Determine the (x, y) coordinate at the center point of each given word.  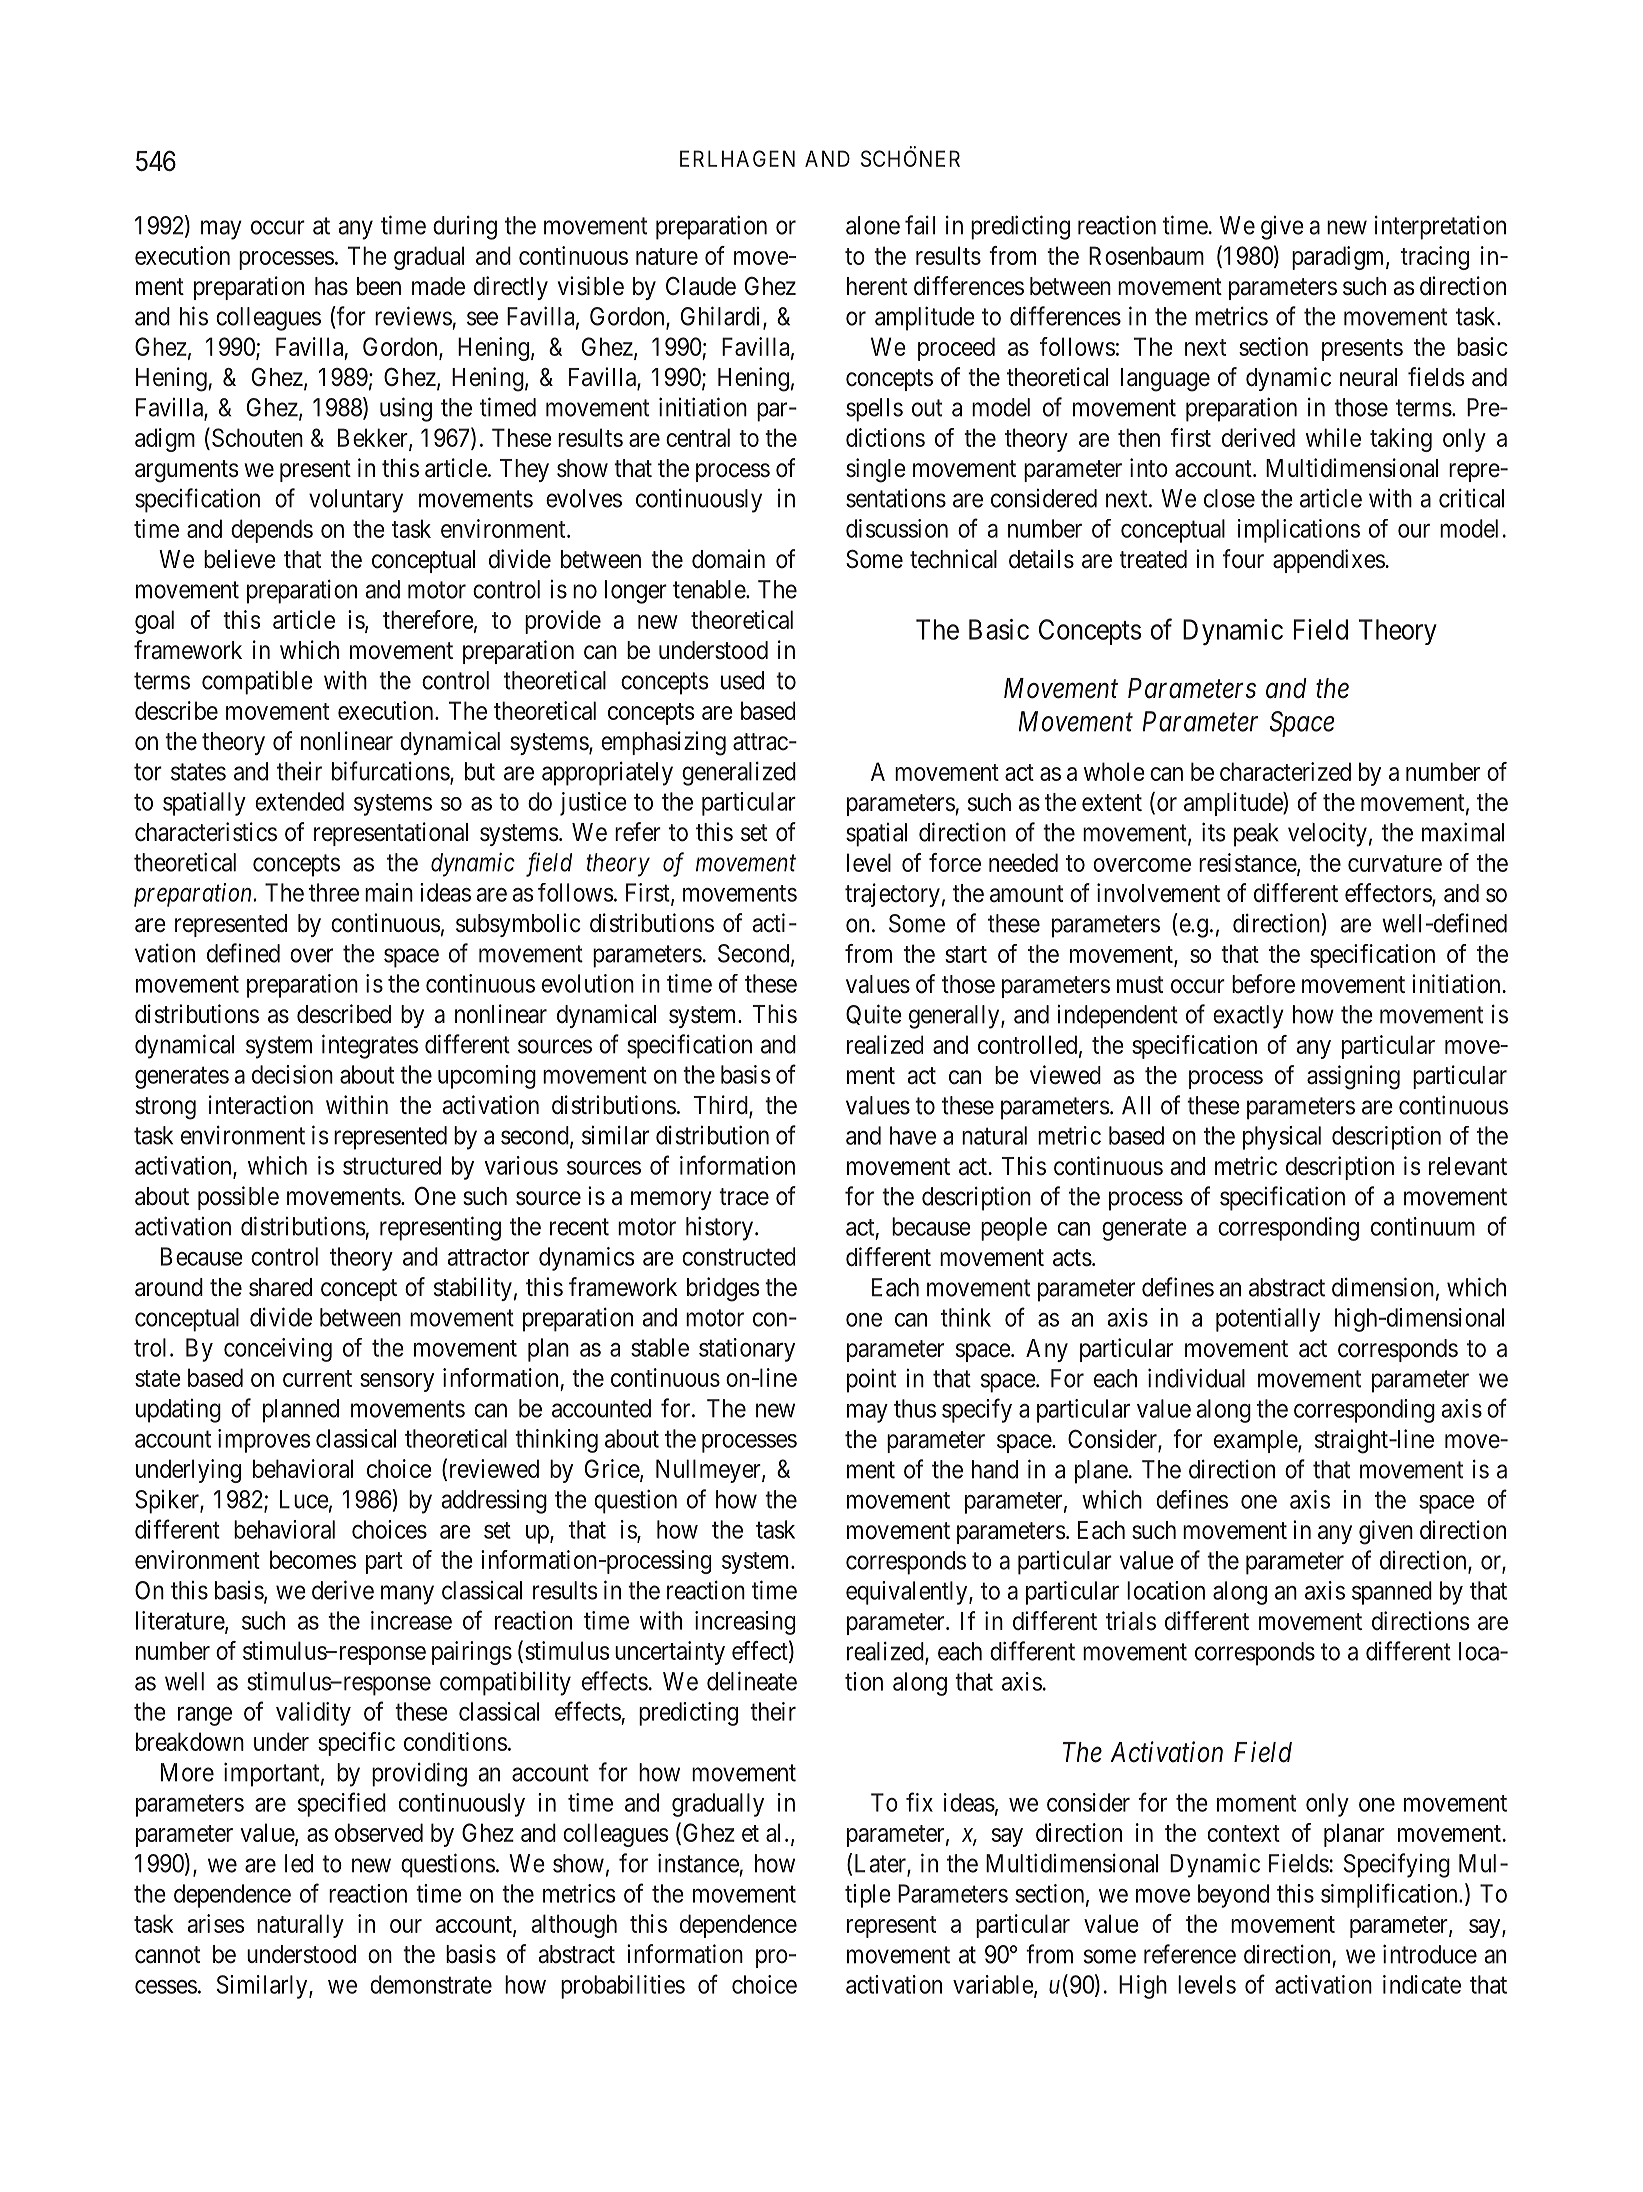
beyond (1233, 1896)
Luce (304, 1499)
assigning (1353, 1077)
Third (722, 1106)
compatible (257, 683)
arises (216, 1923)
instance (698, 1863)
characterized (1285, 771)
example (1256, 1441)
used (742, 680)
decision (292, 1074)
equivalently (908, 1593)
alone (873, 225)
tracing (1435, 258)
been (379, 286)
